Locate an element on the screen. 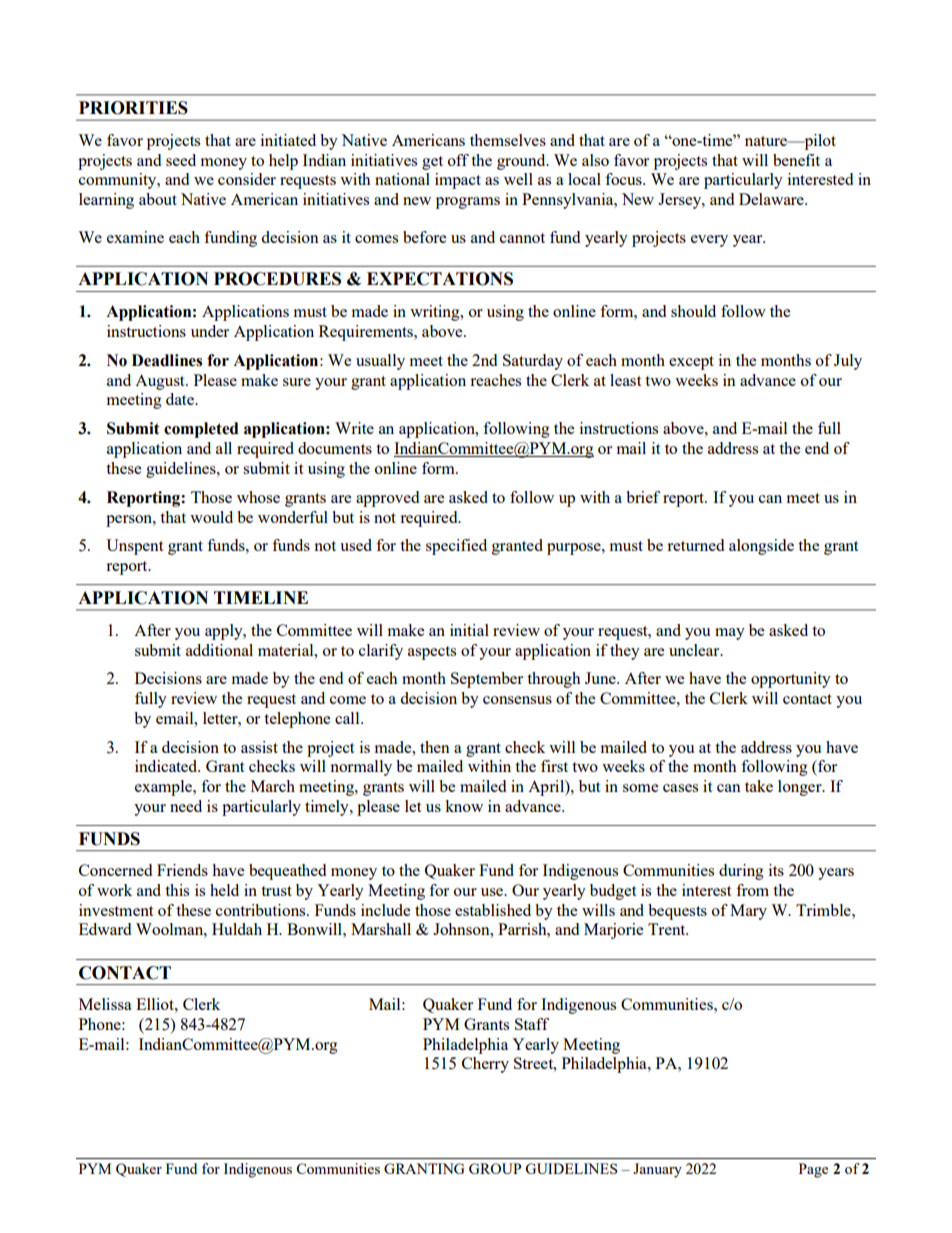 The height and width of the screenshot is (1233, 952). alongside is located at coordinates (761, 547).
